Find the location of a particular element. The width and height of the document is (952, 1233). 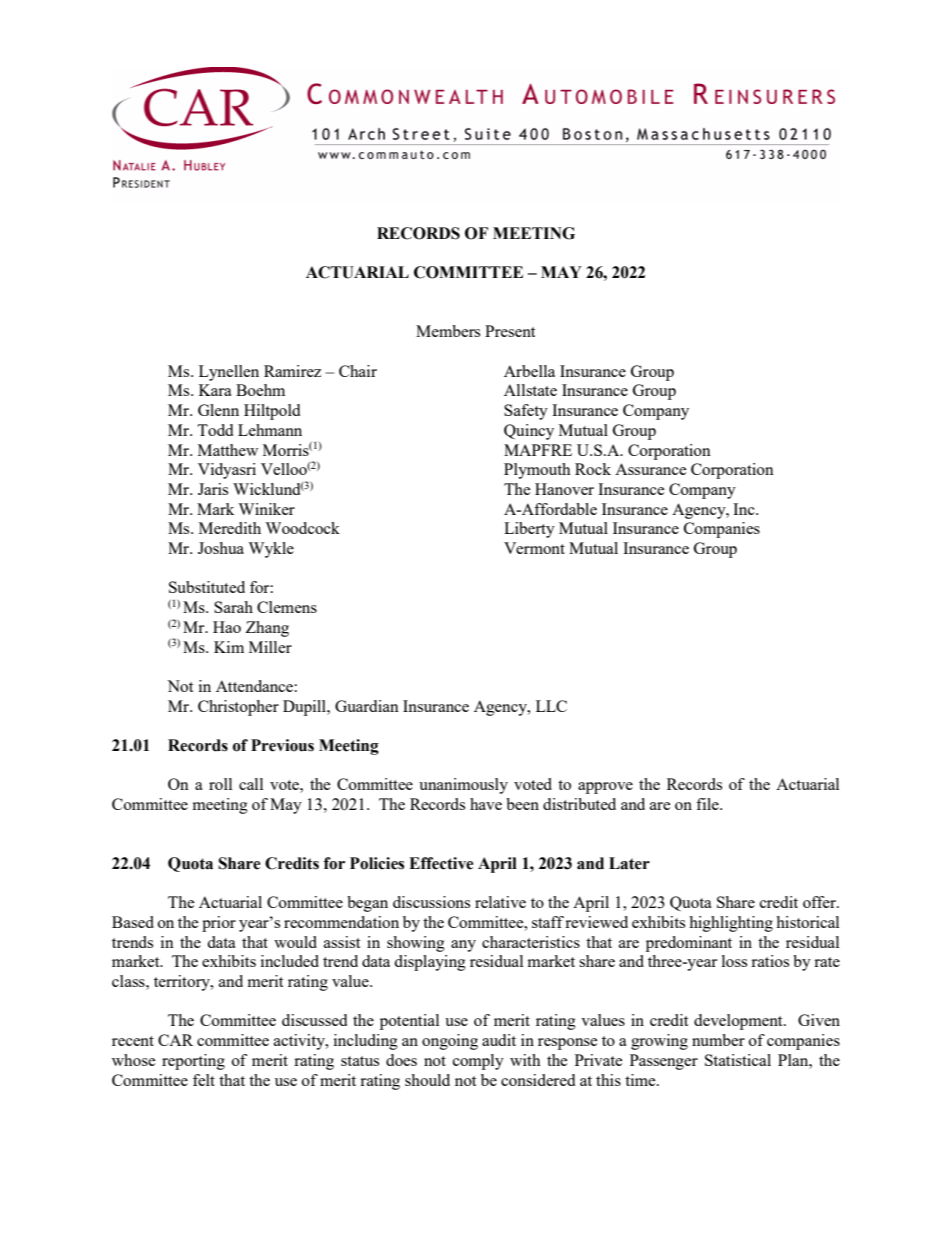

Kara is located at coordinates (215, 390).
